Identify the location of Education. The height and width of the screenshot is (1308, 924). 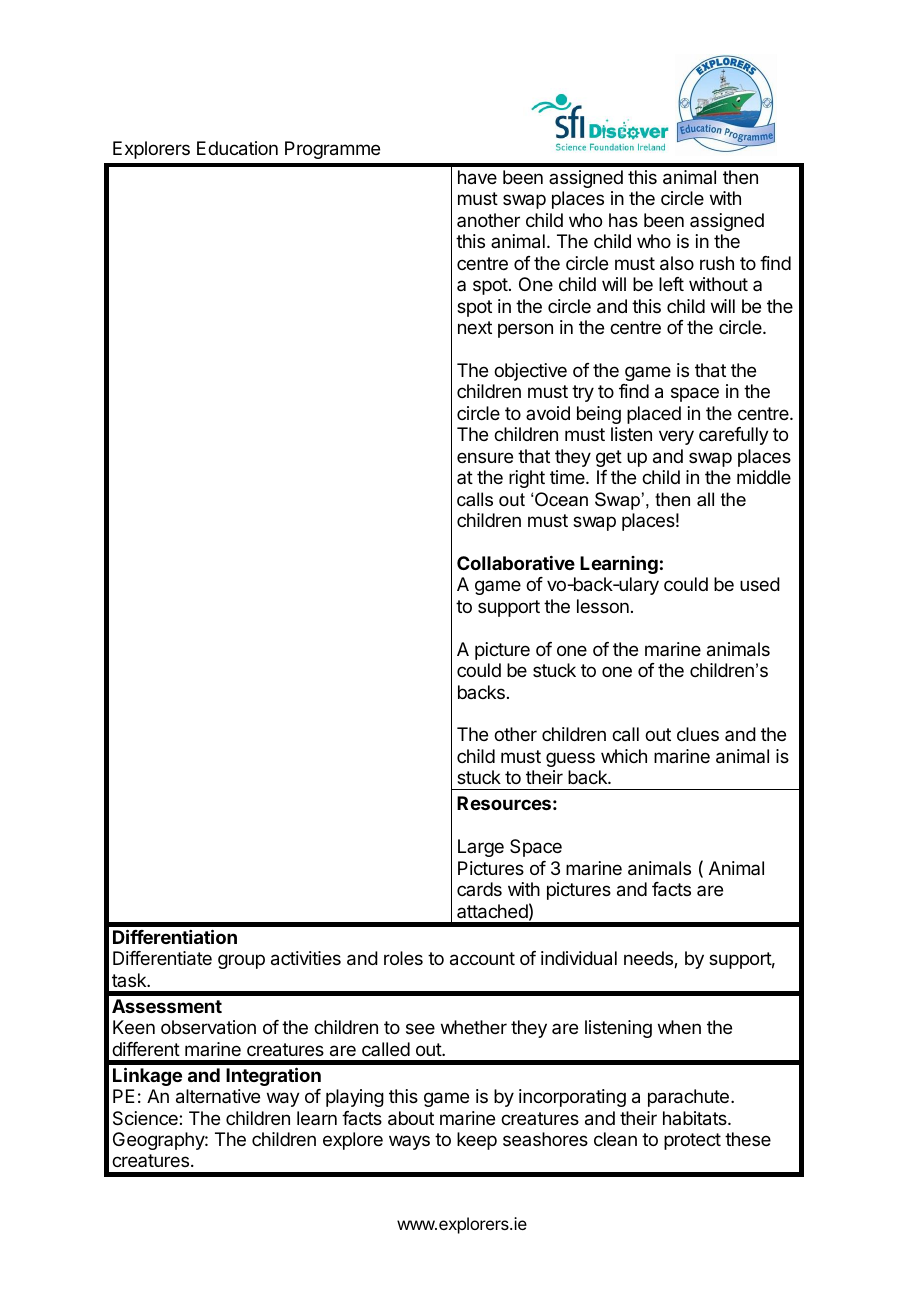
(237, 148).
